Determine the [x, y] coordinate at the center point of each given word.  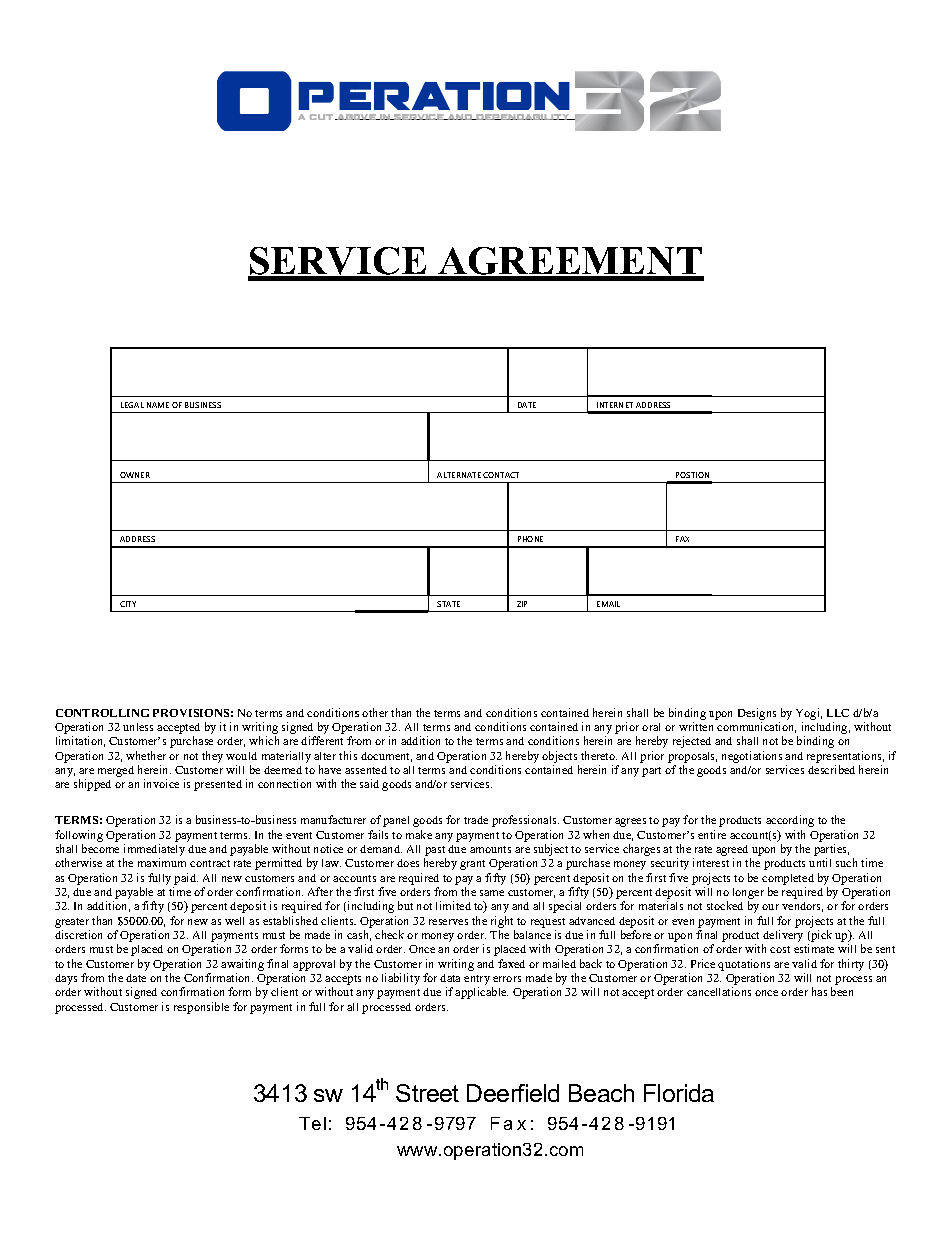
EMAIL [608, 604]
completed [788, 879]
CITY [128, 604]
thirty [851, 965]
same [492, 893]
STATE [448, 604]
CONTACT [501, 475]
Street [427, 1093]
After [320, 891]
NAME [158, 405]
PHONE [530, 539]
